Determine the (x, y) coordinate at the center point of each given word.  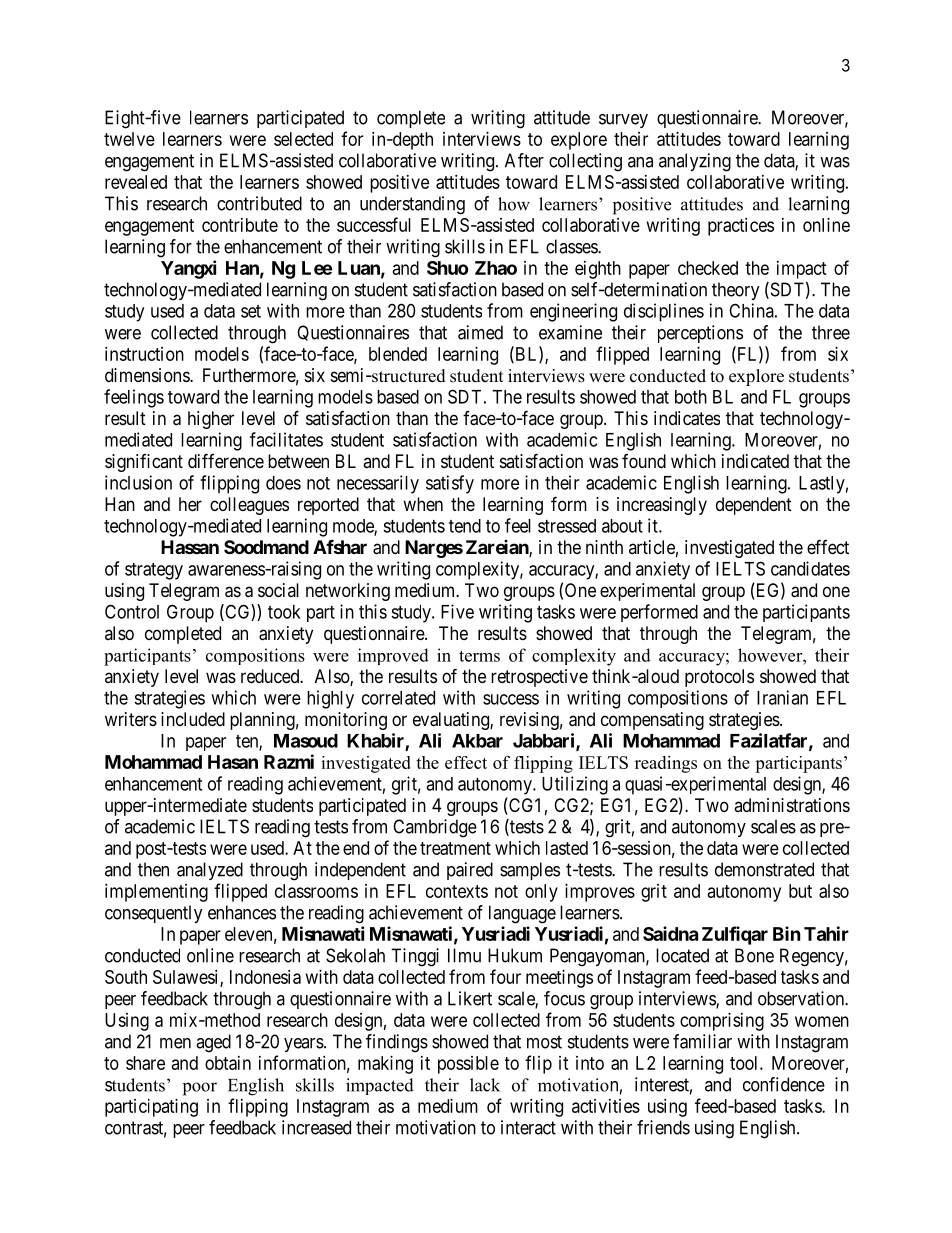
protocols (719, 678)
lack (485, 1085)
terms (479, 656)
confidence (784, 1084)
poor (200, 1089)
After (524, 160)
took (284, 612)
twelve (129, 139)
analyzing (695, 162)
